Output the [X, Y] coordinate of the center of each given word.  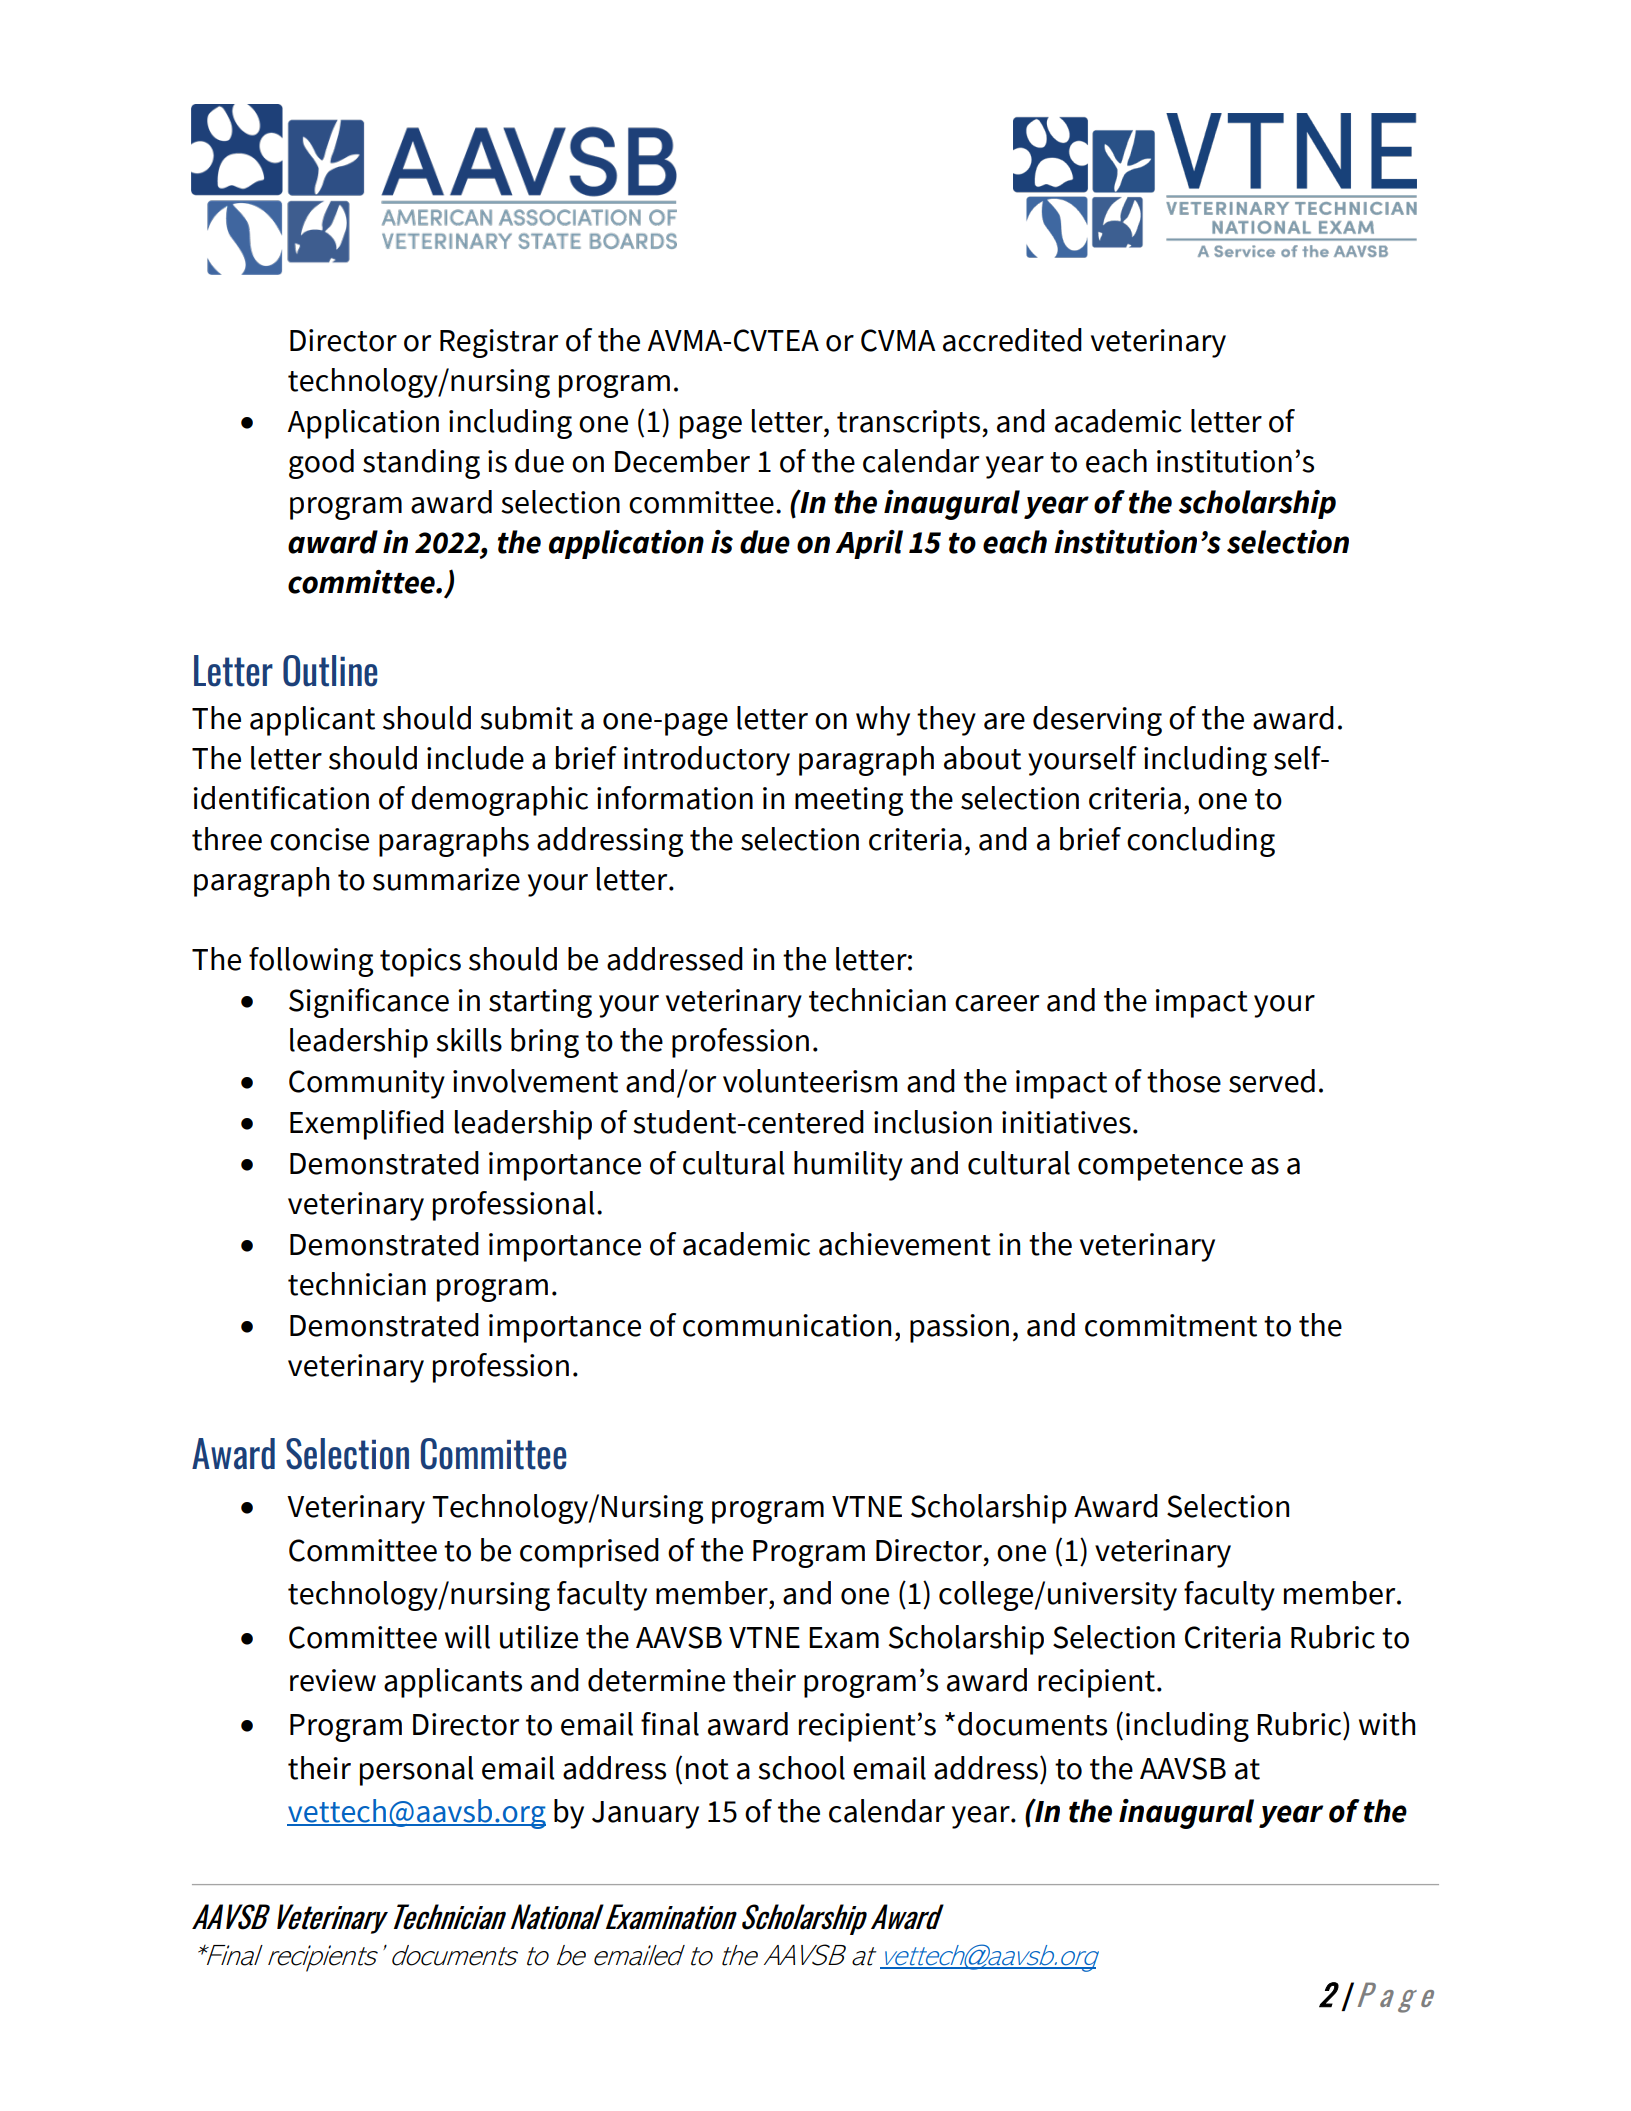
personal [417, 1771]
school [801, 1768]
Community [367, 1084]
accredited [1012, 340]
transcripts [910, 424]
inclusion [933, 1122]
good [321, 464]
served [1272, 1081]
